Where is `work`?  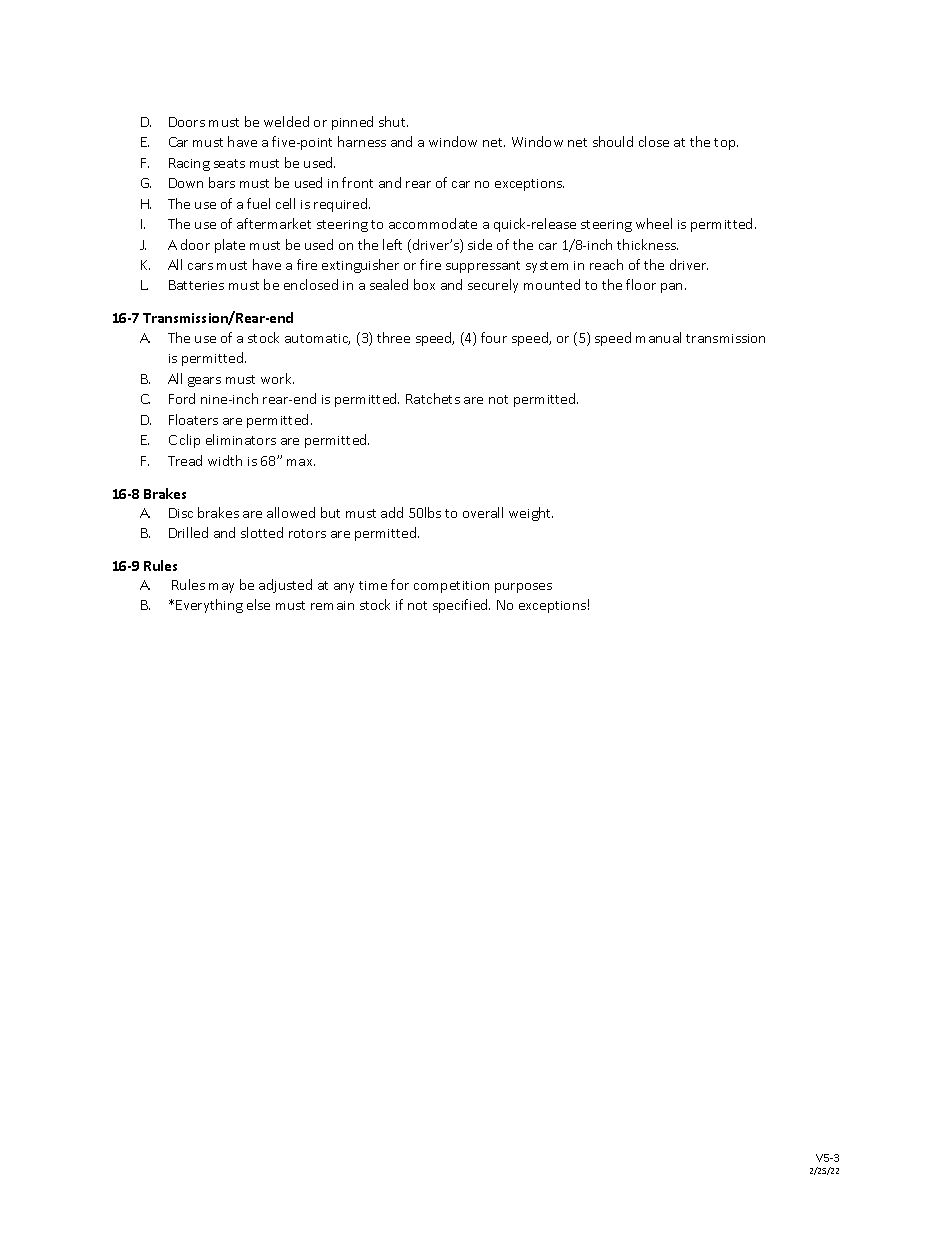
work is located at coordinates (277, 378).
